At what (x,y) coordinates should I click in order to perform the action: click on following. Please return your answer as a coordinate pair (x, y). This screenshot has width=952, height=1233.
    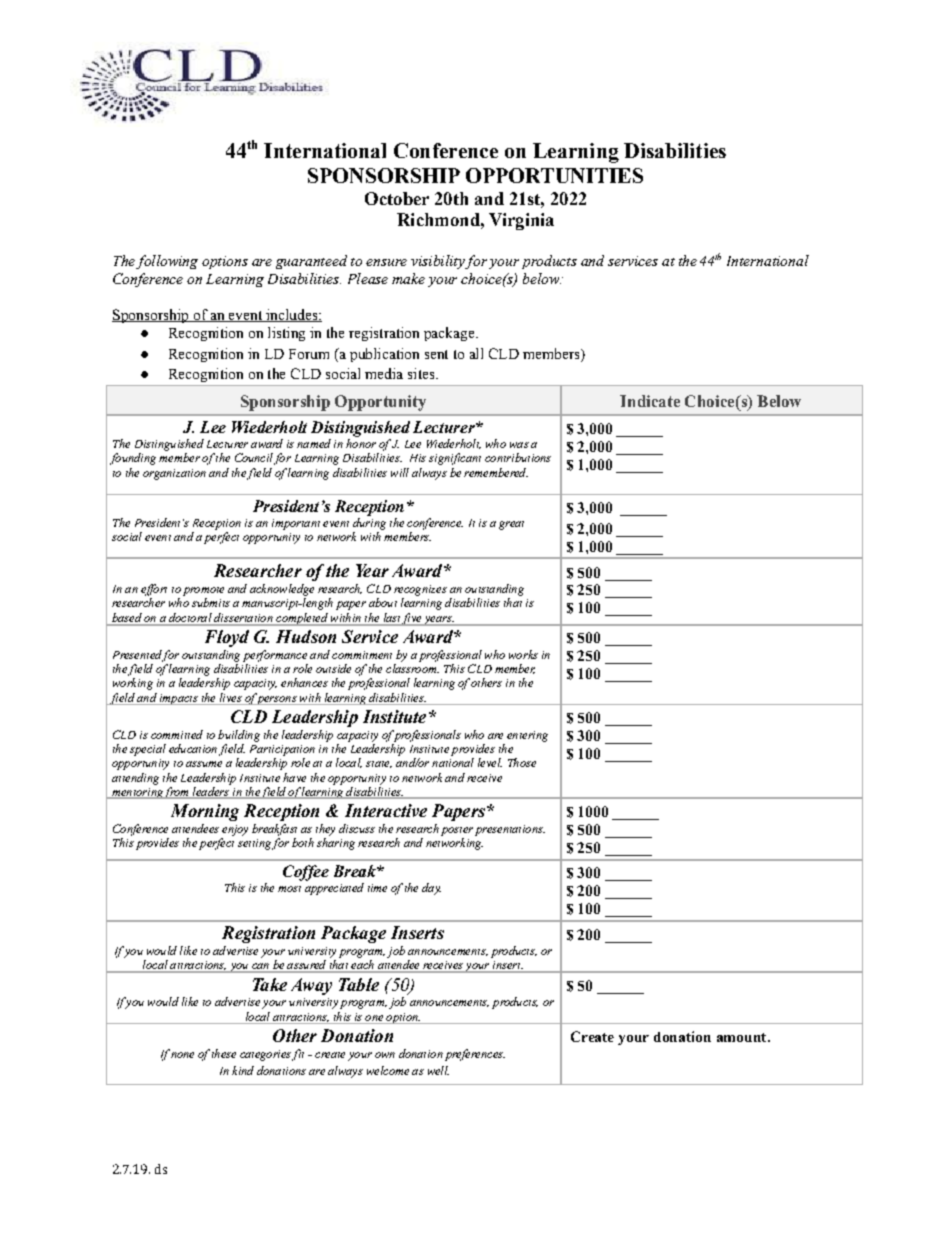
    Looking at the image, I should click on (167, 262).
